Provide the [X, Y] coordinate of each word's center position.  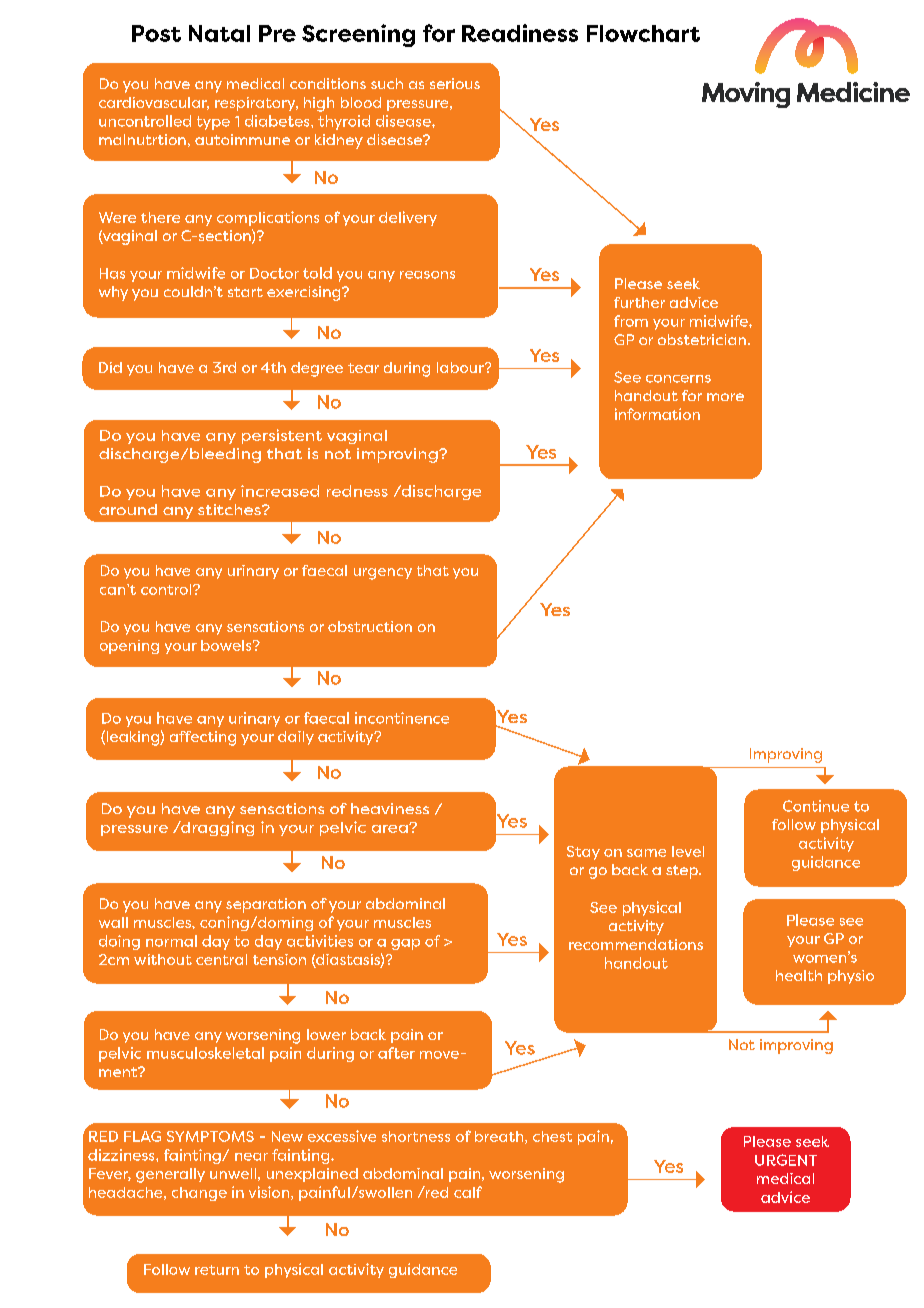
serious [455, 83]
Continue [816, 806]
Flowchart [643, 33]
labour [461, 367]
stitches [230, 509]
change [199, 1194]
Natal [219, 33]
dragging [216, 828]
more [725, 397]
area [391, 828]
